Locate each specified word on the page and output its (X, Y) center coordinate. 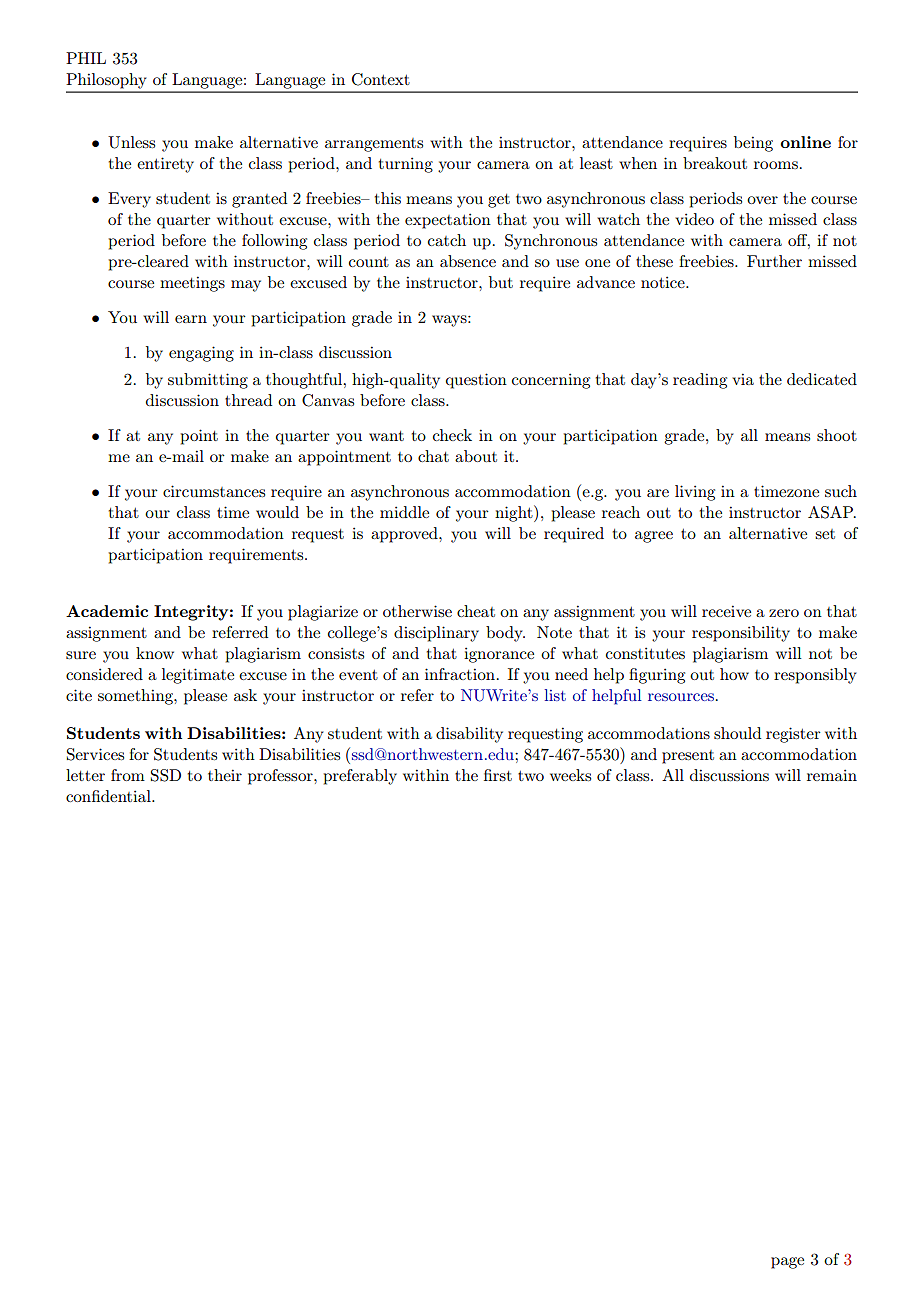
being (753, 144)
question (476, 381)
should (737, 733)
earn (191, 319)
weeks (570, 775)
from (128, 775)
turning (406, 165)
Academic (107, 611)
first (498, 775)
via (743, 379)
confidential (109, 796)
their (225, 775)
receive (726, 611)
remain (832, 775)
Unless (131, 142)
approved (405, 535)
